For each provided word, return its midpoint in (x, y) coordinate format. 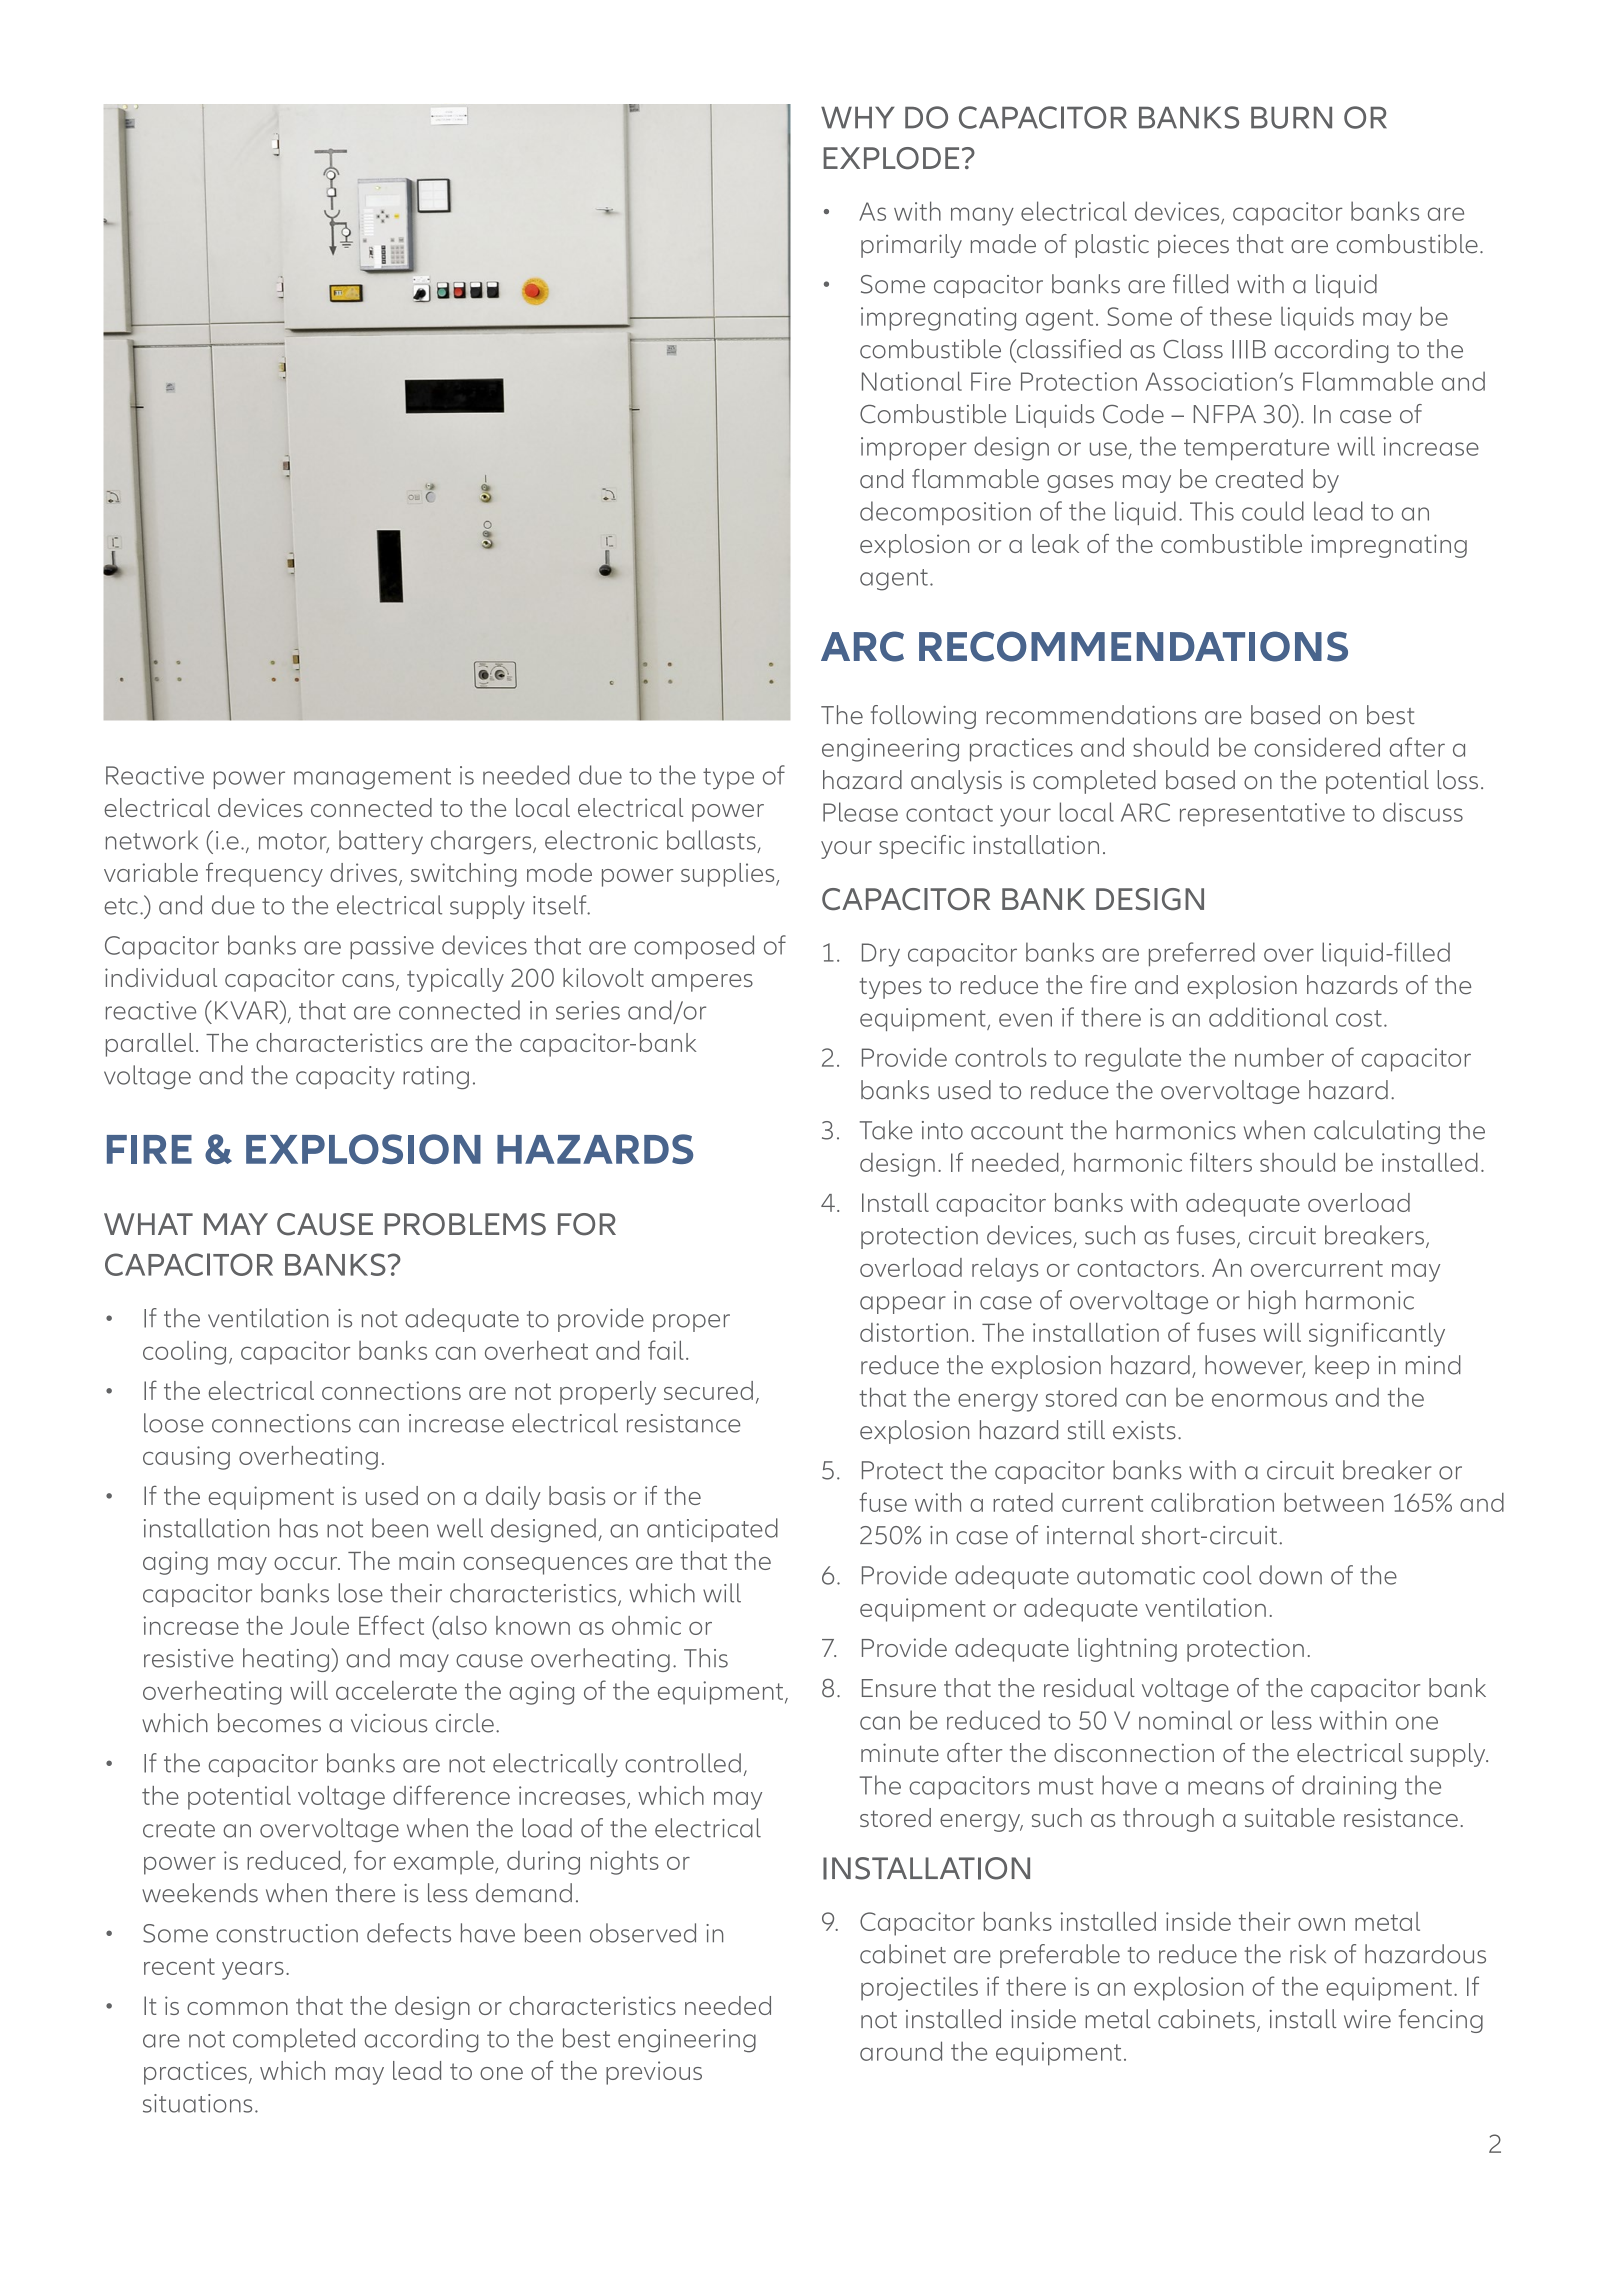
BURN (1291, 118)
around (901, 2051)
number (1279, 1057)
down (1290, 1575)
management (372, 779)
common (237, 2008)
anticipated (712, 1530)
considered (1317, 747)
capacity (345, 1077)
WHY (858, 118)
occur (307, 1563)
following (923, 717)
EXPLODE (891, 158)
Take (886, 1130)
